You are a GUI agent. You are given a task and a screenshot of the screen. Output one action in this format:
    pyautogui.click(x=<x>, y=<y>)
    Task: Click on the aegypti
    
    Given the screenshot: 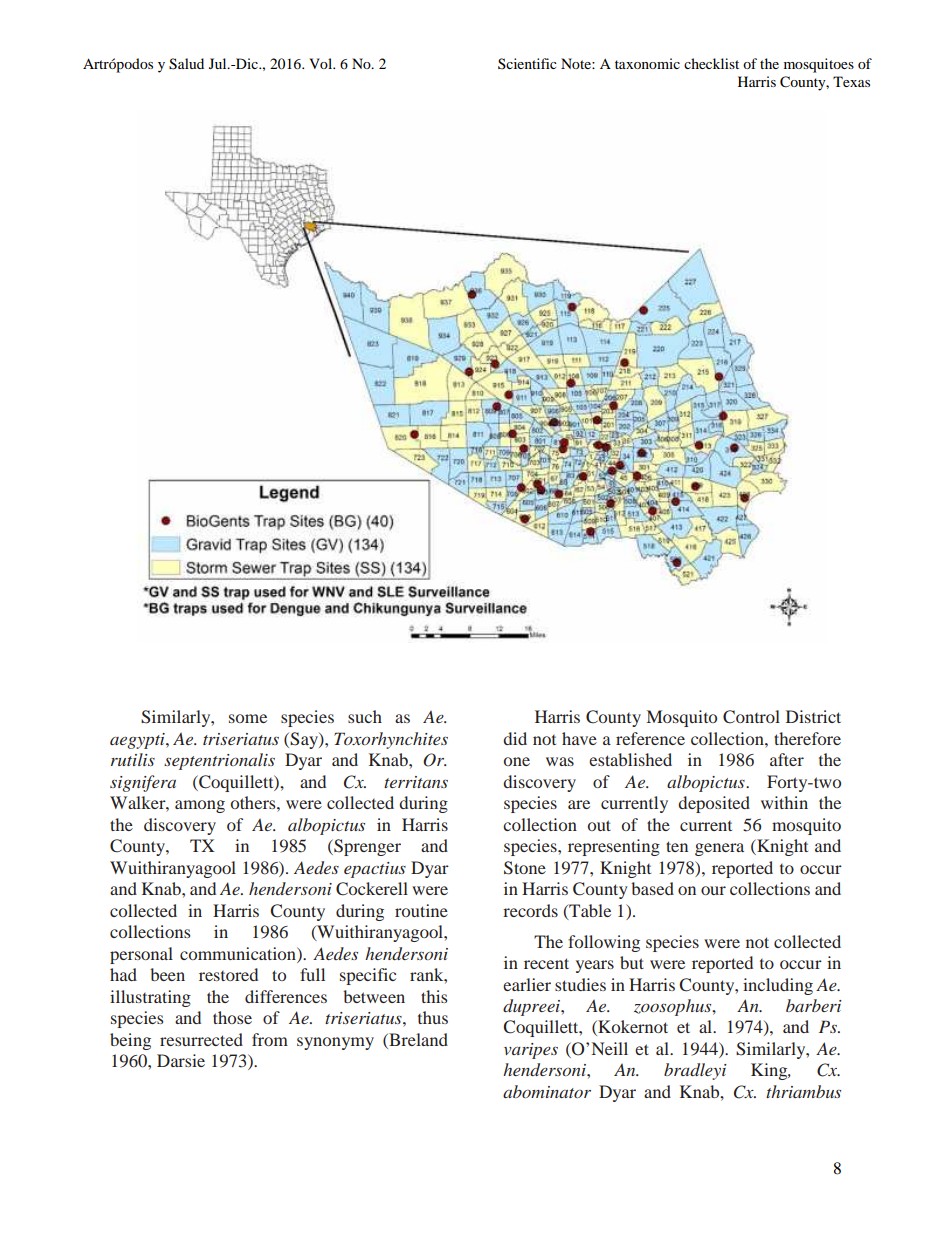 What is the action you would take?
    pyautogui.click(x=138, y=741)
